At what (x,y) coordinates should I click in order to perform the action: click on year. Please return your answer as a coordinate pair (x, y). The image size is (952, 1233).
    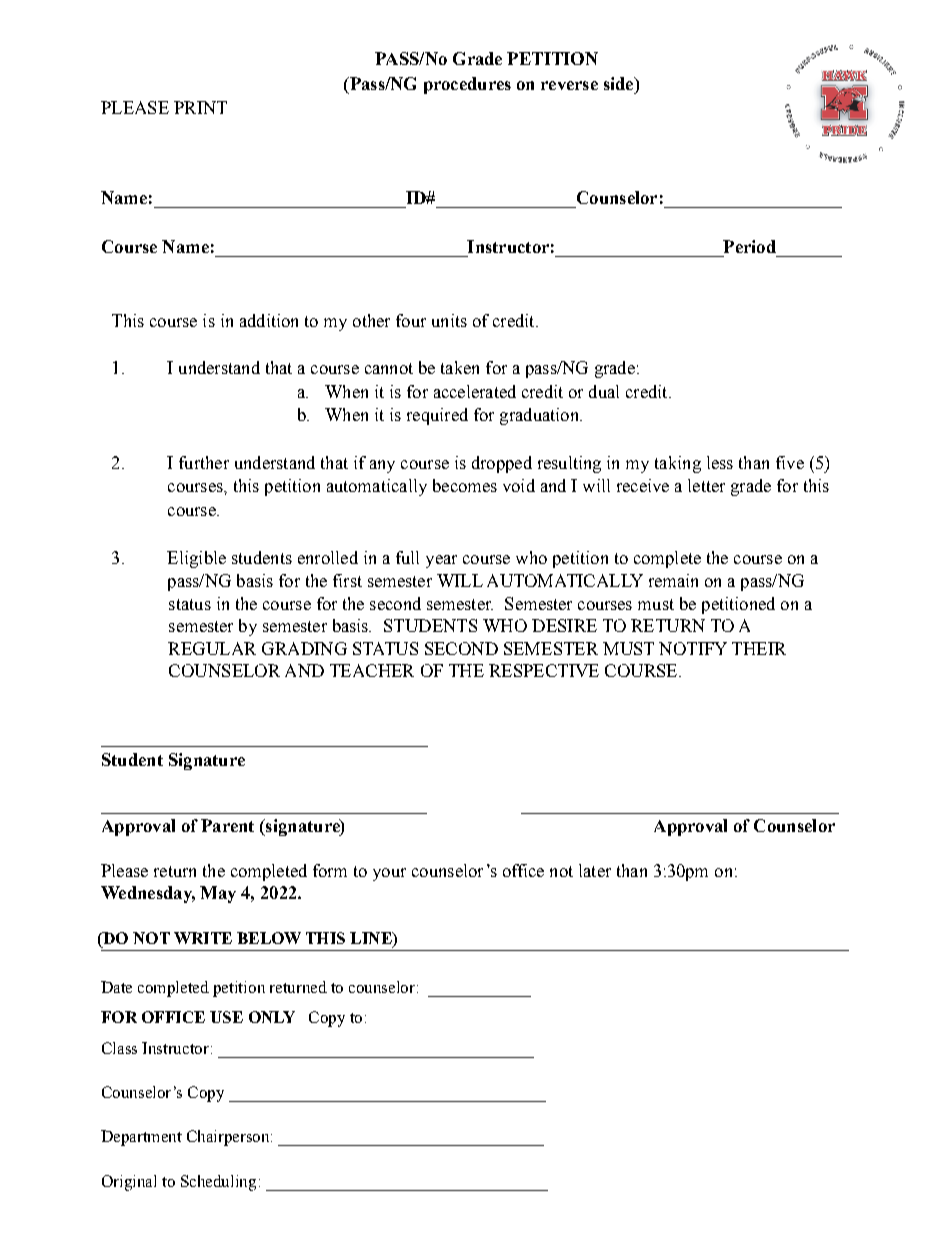
    Looking at the image, I should click on (441, 561).
